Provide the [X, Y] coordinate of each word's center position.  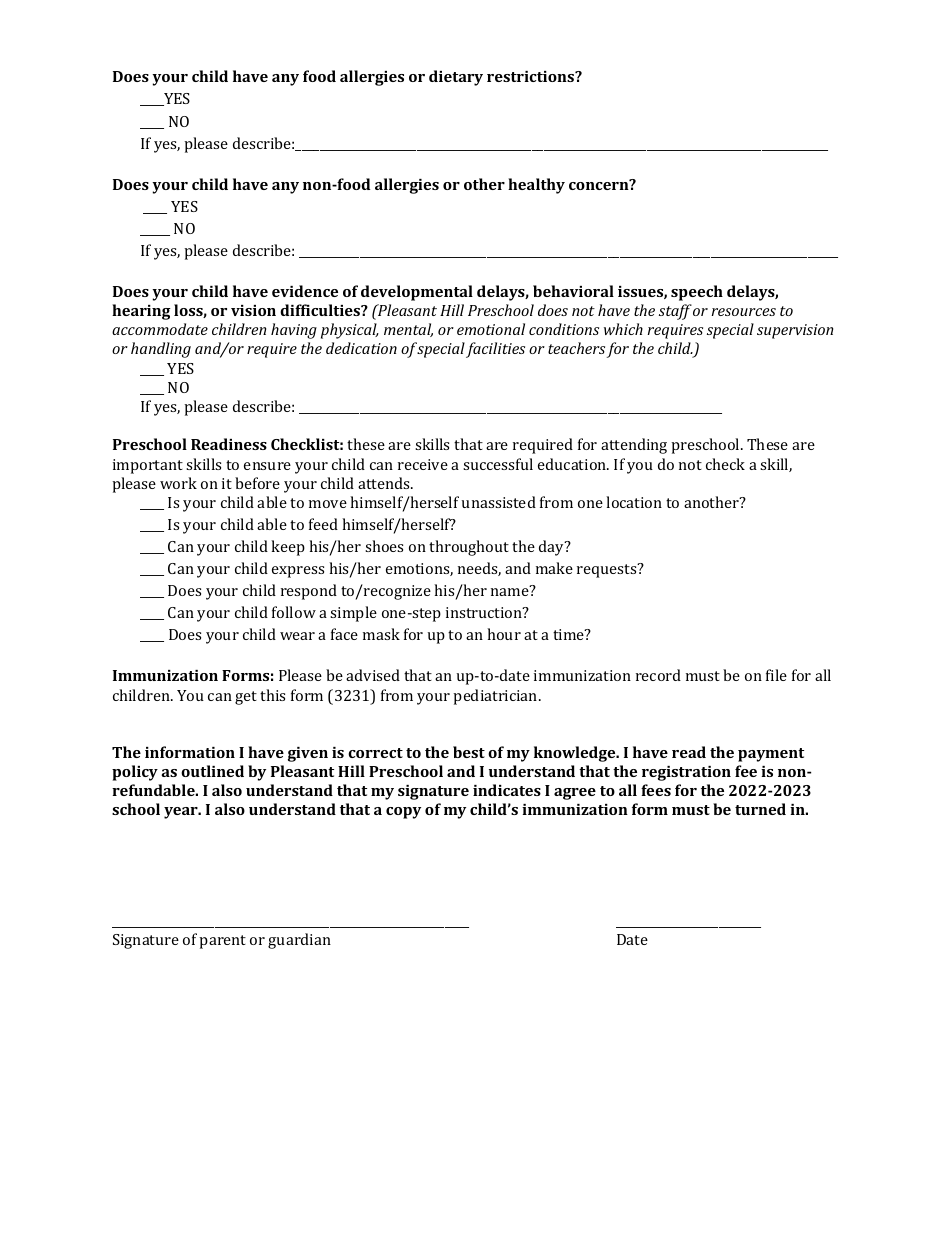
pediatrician [496, 697]
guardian [299, 941]
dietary [456, 78]
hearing [141, 312]
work [178, 483]
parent [222, 942]
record [658, 675]
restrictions [531, 76]
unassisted [499, 502]
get [246, 698]
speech [697, 293]
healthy [536, 186]
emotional [491, 329]
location [634, 502]
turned [760, 809]
